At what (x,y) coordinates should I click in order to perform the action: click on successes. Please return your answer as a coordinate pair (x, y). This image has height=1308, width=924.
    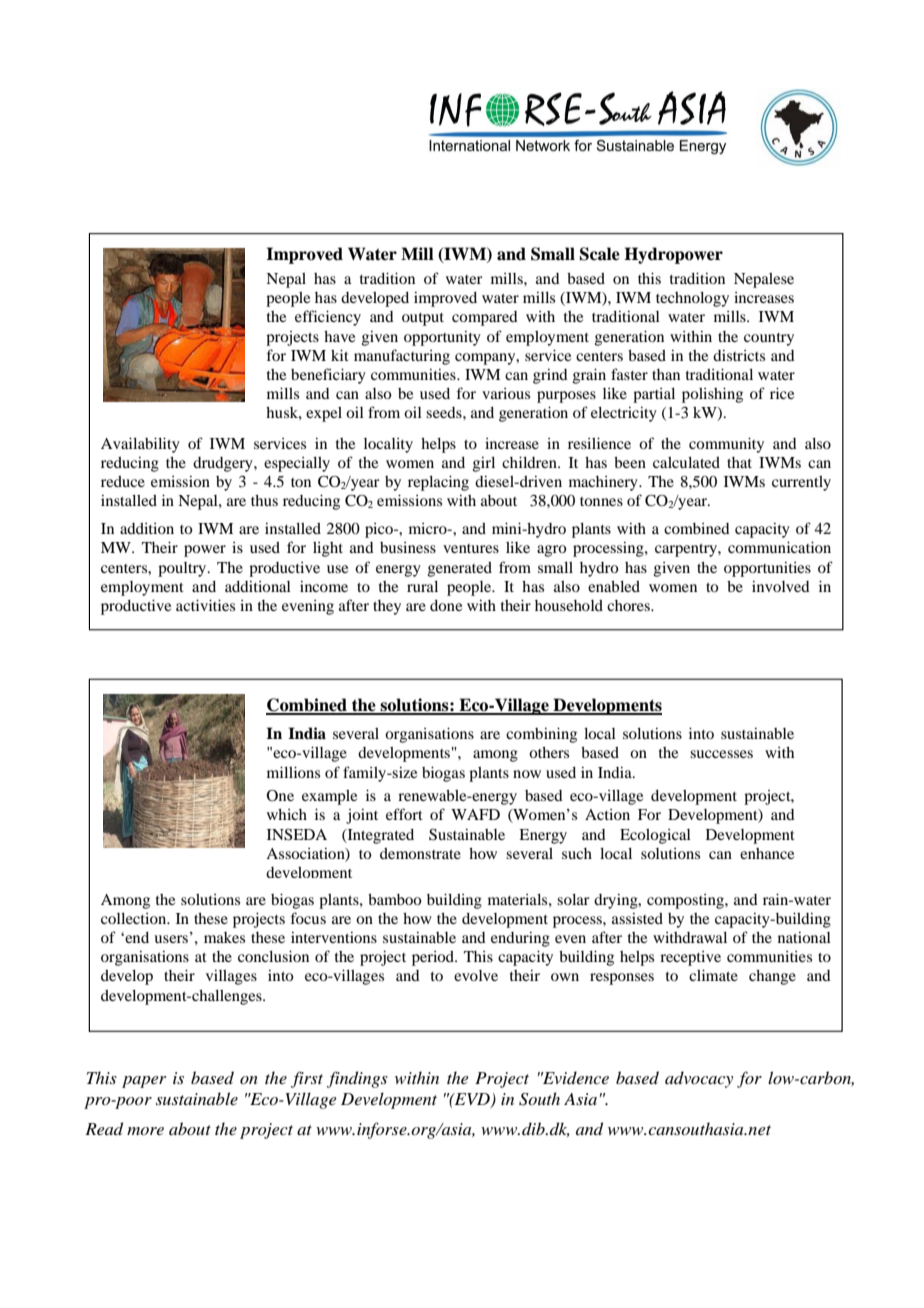
    Looking at the image, I should click on (721, 754).
